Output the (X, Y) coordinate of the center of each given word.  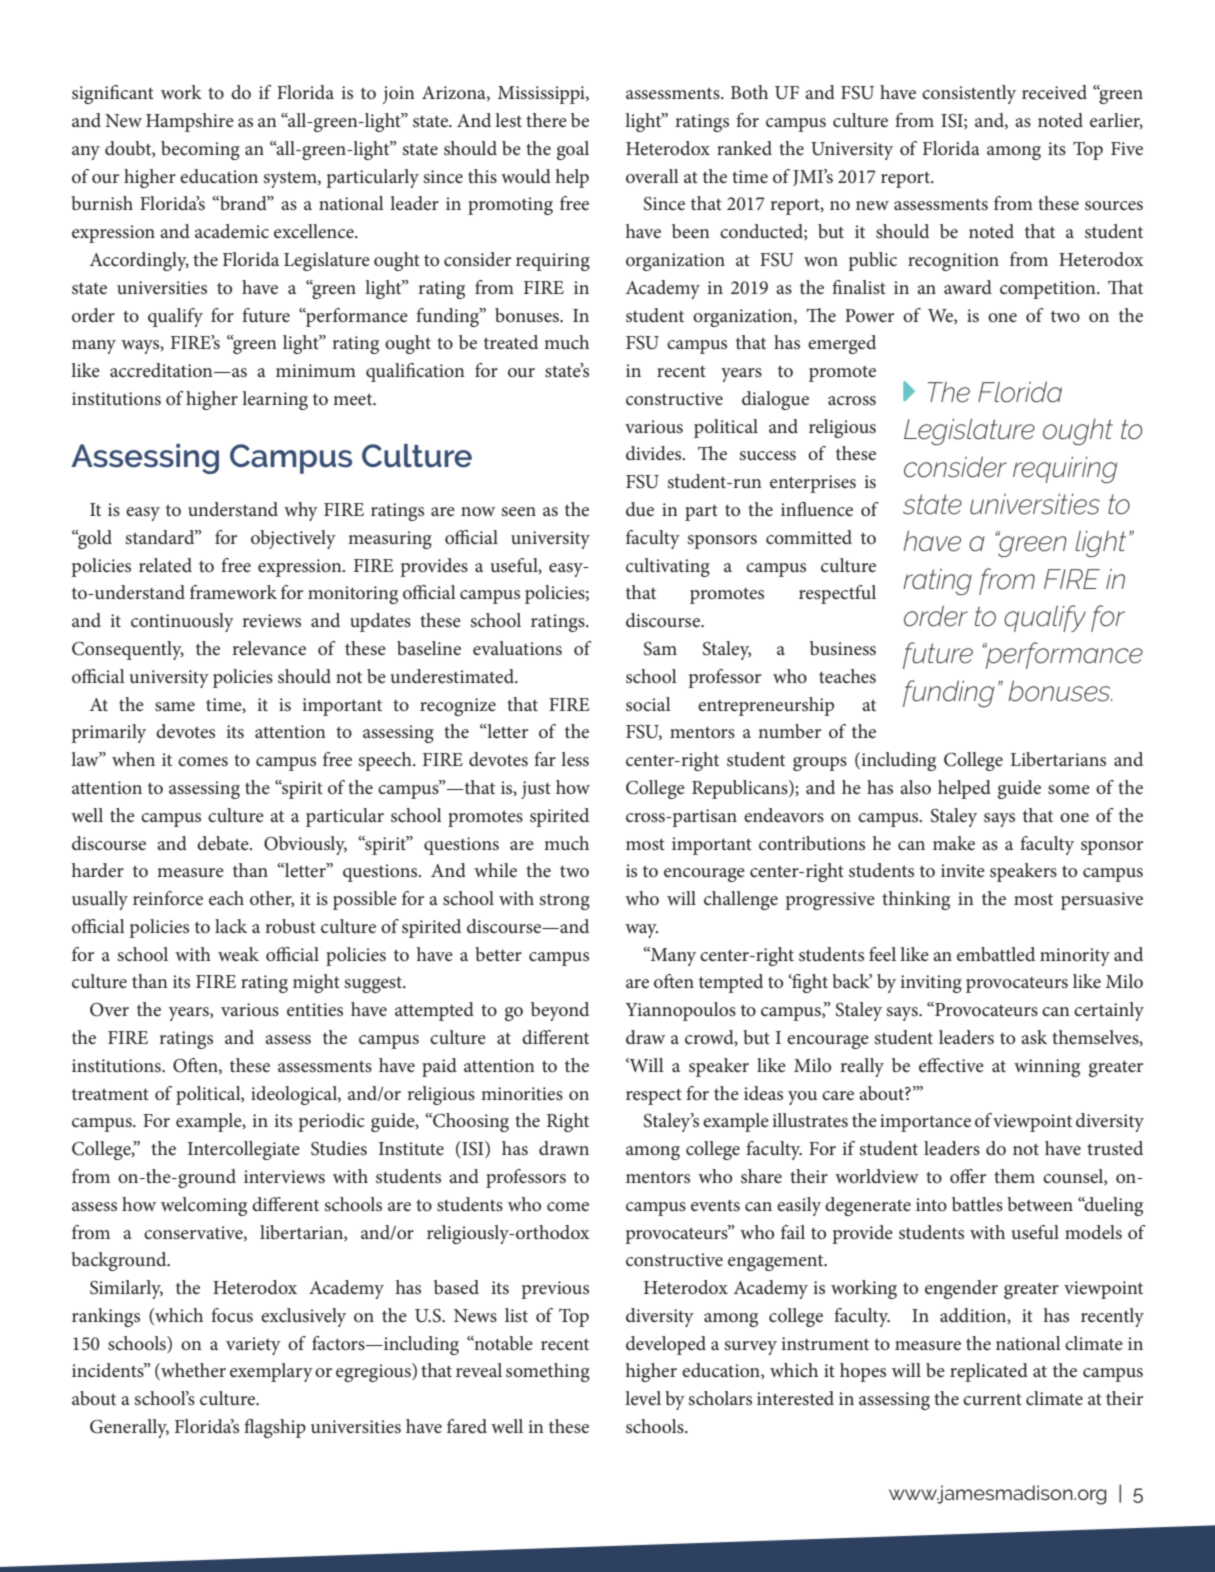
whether (192, 1371)
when (133, 759)
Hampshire (190, 122)
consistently (969, 94)
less (575, 759)
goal (573, 150)
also (915, 787)
